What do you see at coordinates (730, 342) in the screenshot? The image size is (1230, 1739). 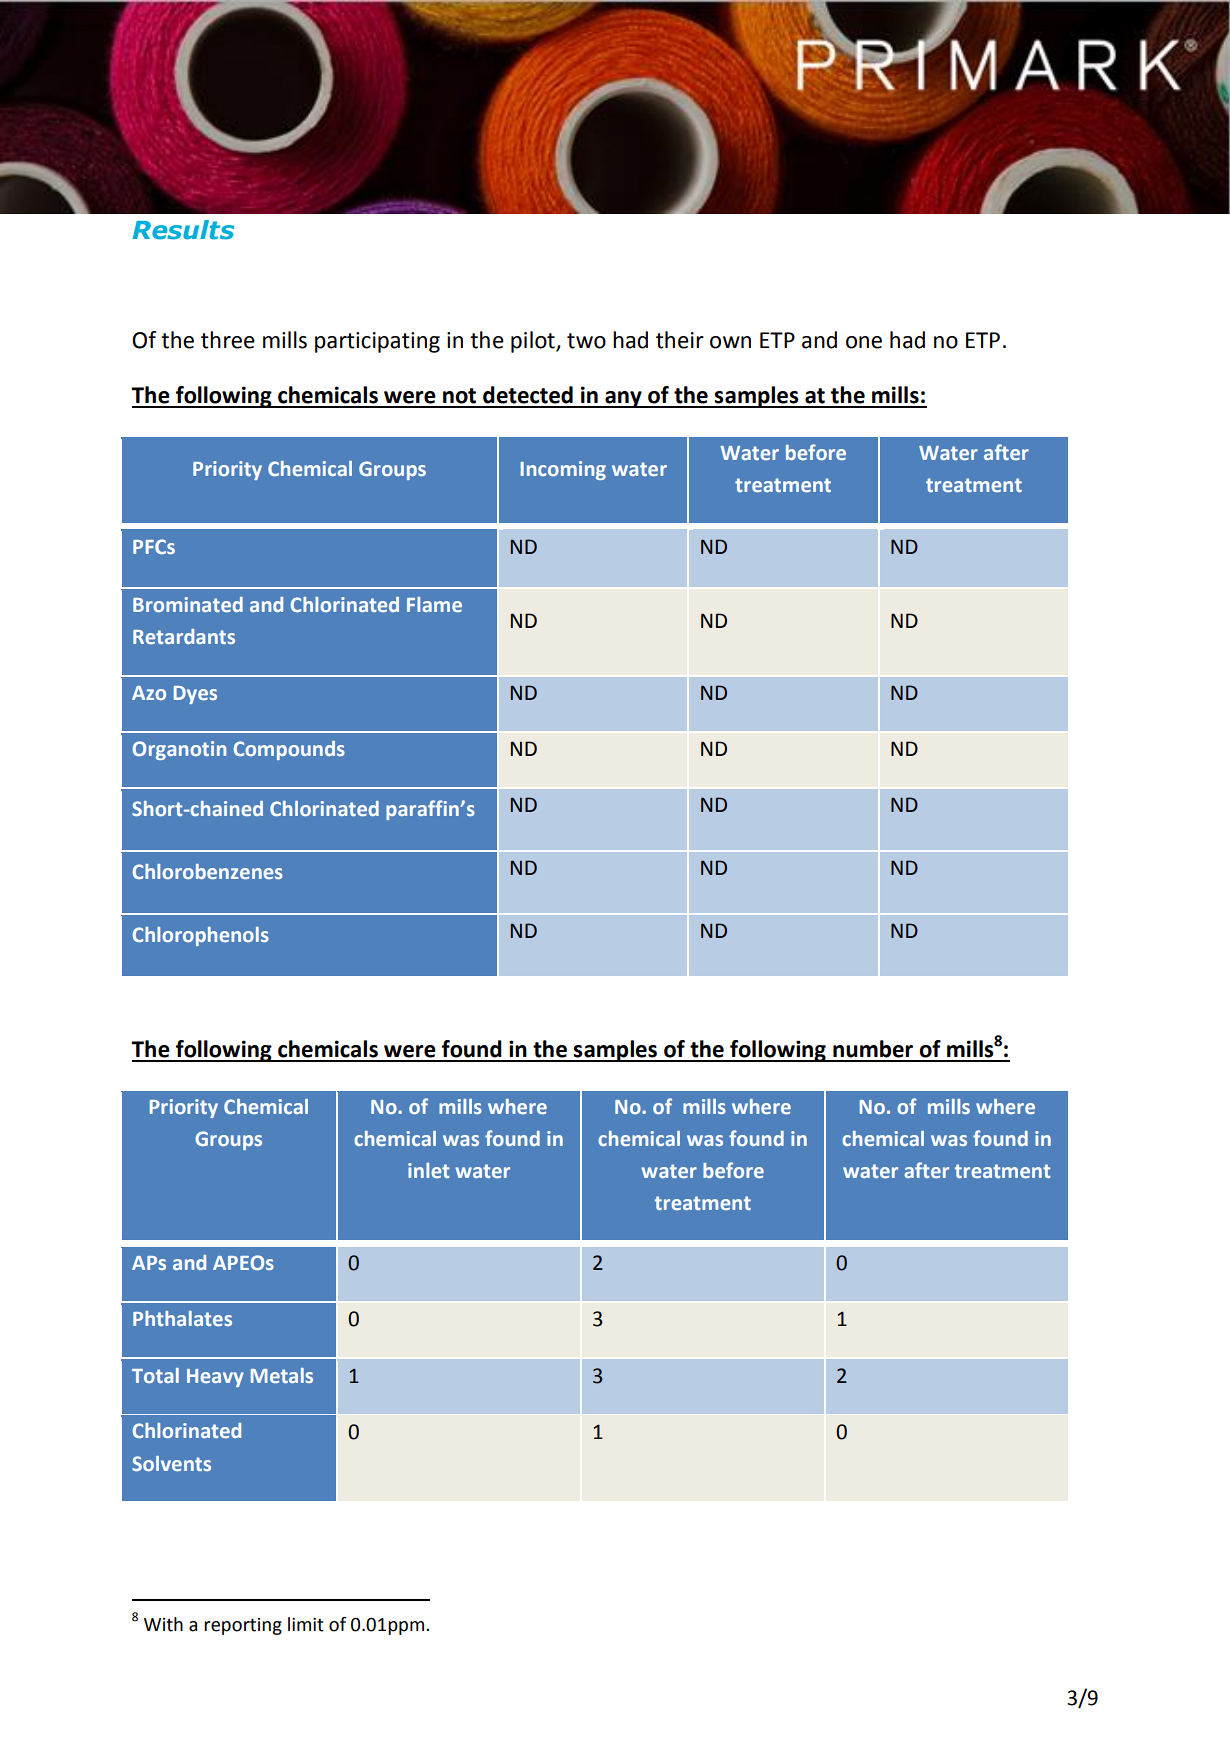 I see `own` at bounding box center [730, 342].
